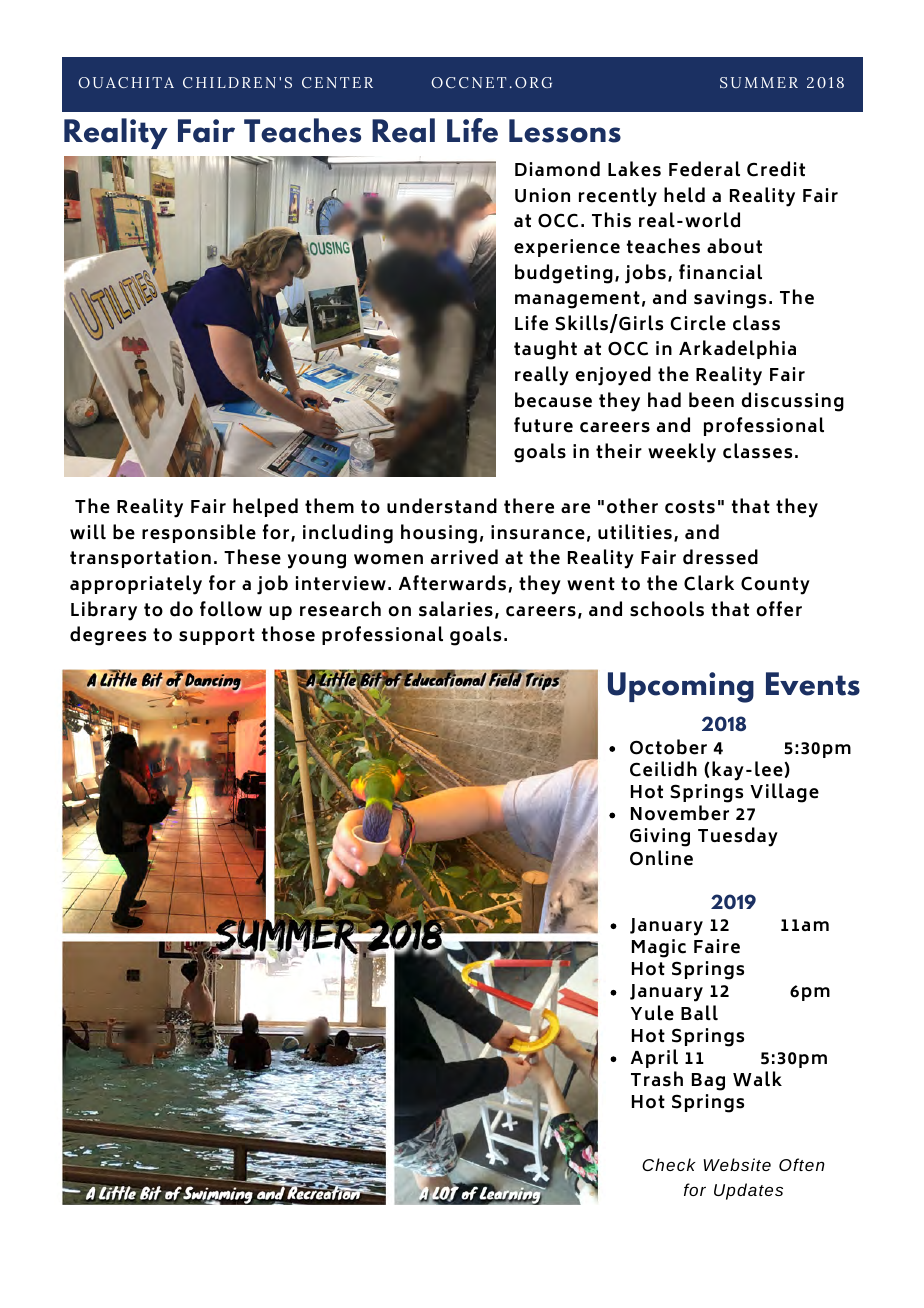 This image has width=924, height=1308. What do you see at coordinates (669, 1164) in the image?
I see `Check` at bounding box center [669, 1164].
